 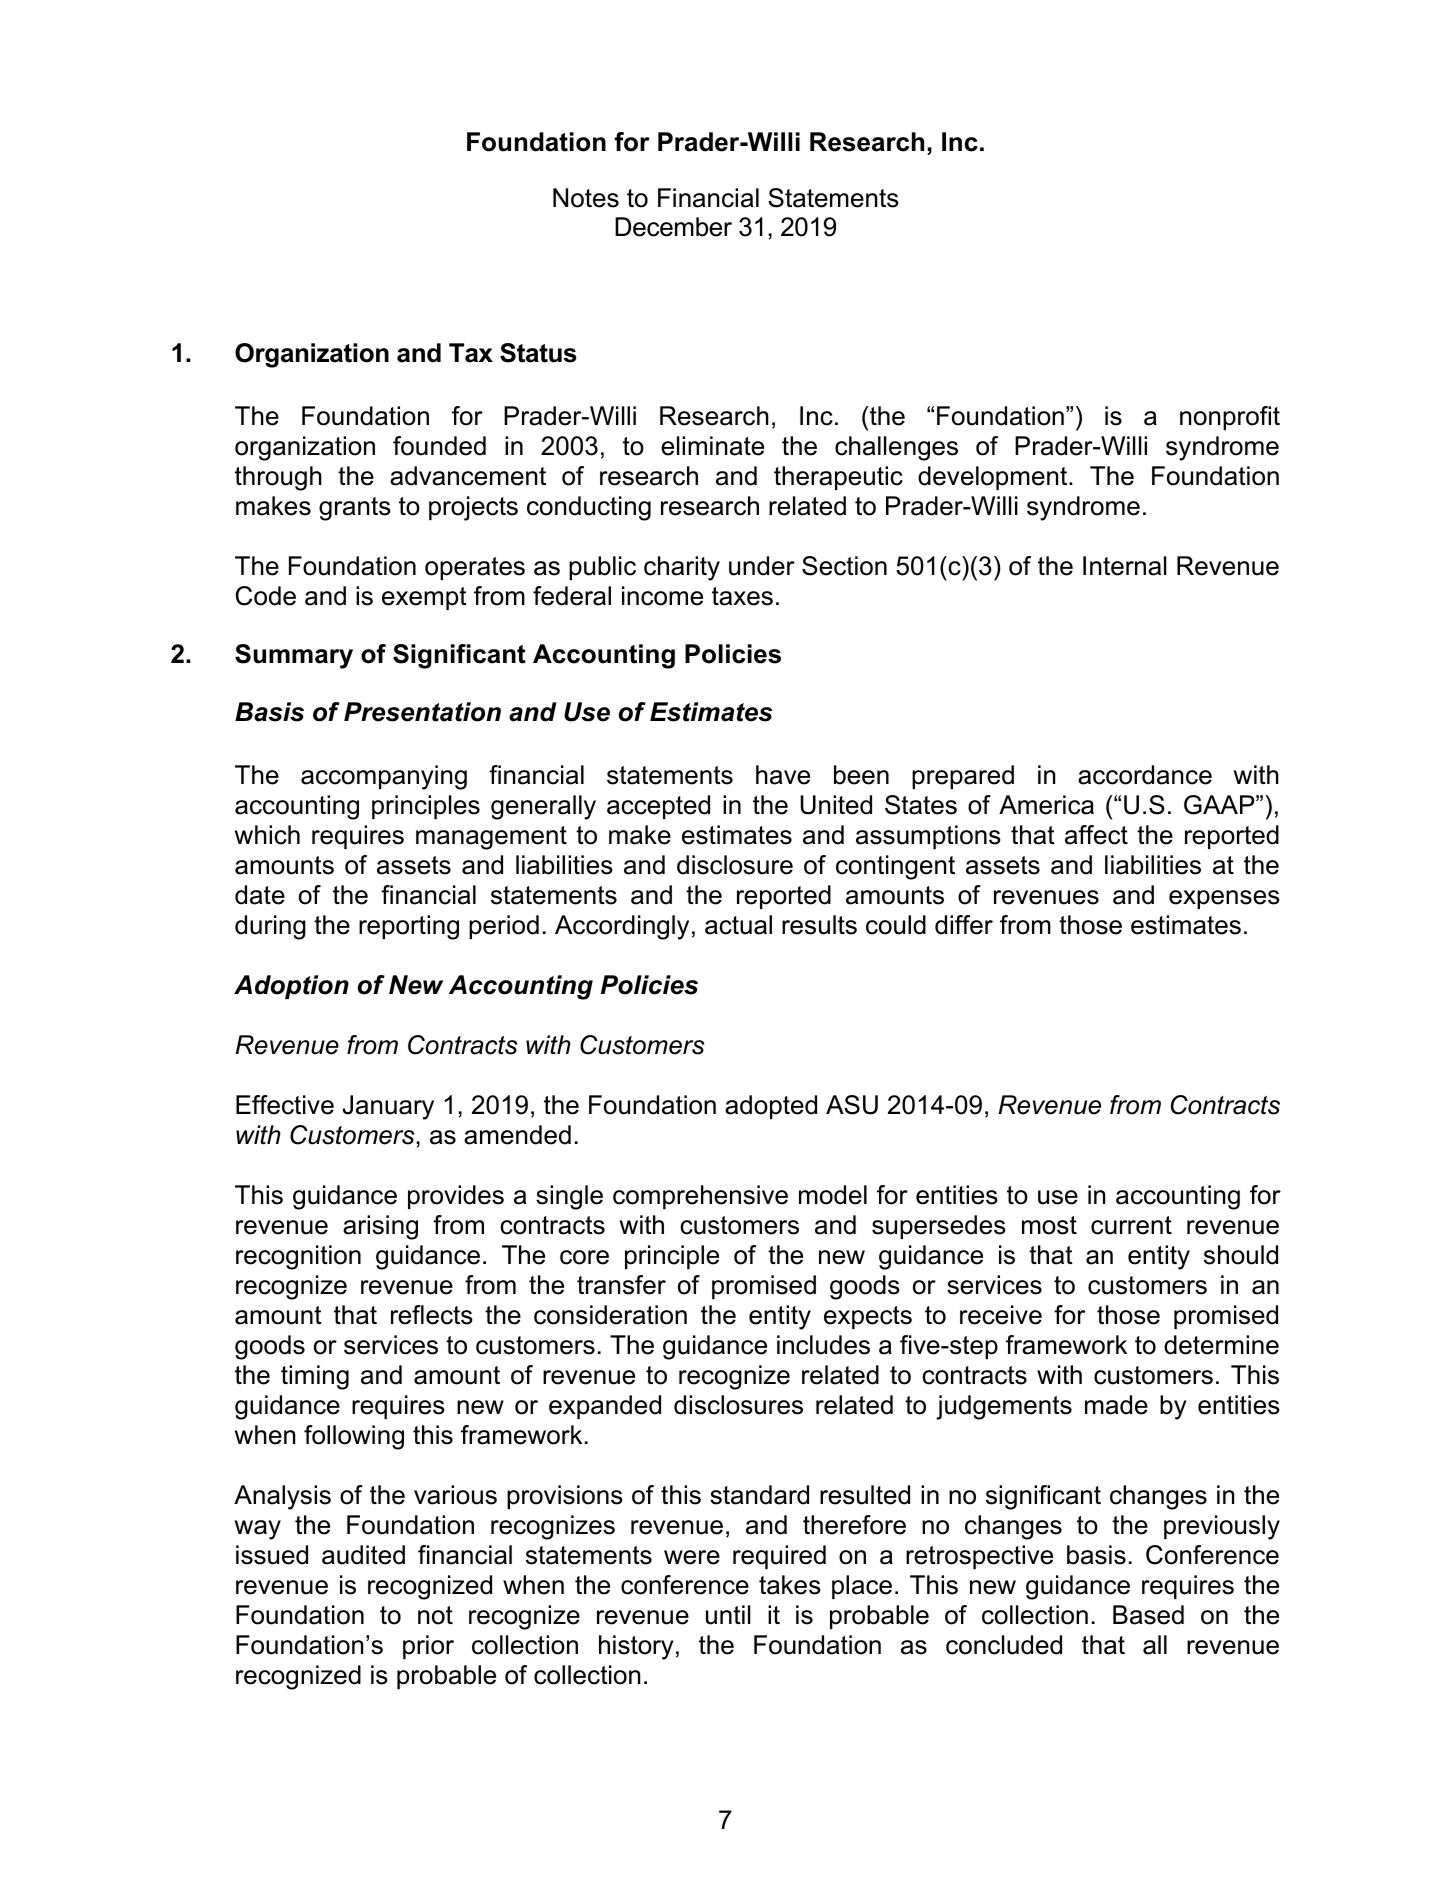 I want to click on audited, so click(x=363, y=1555).
